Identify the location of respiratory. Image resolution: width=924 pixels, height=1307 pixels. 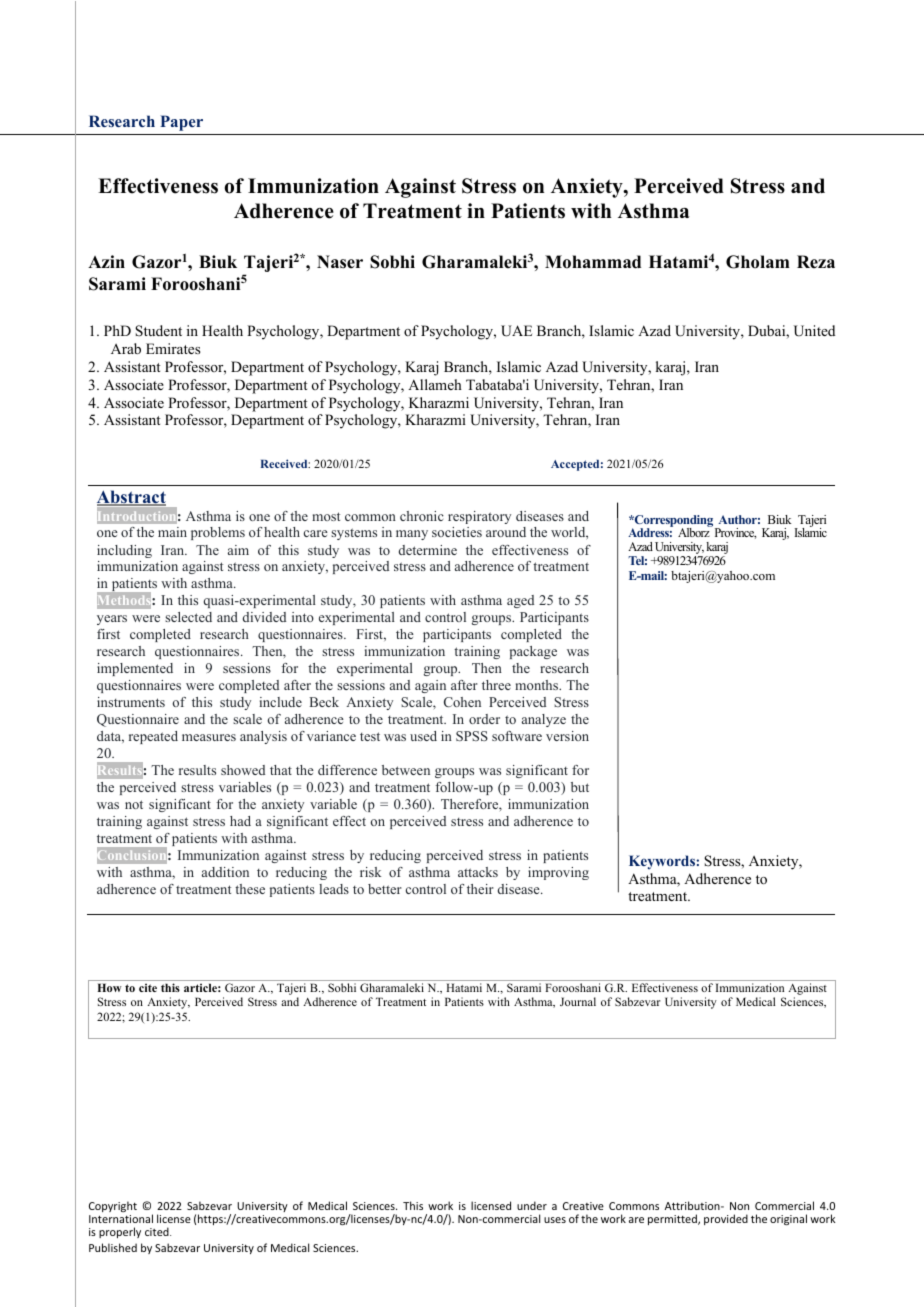
(479, 517).
